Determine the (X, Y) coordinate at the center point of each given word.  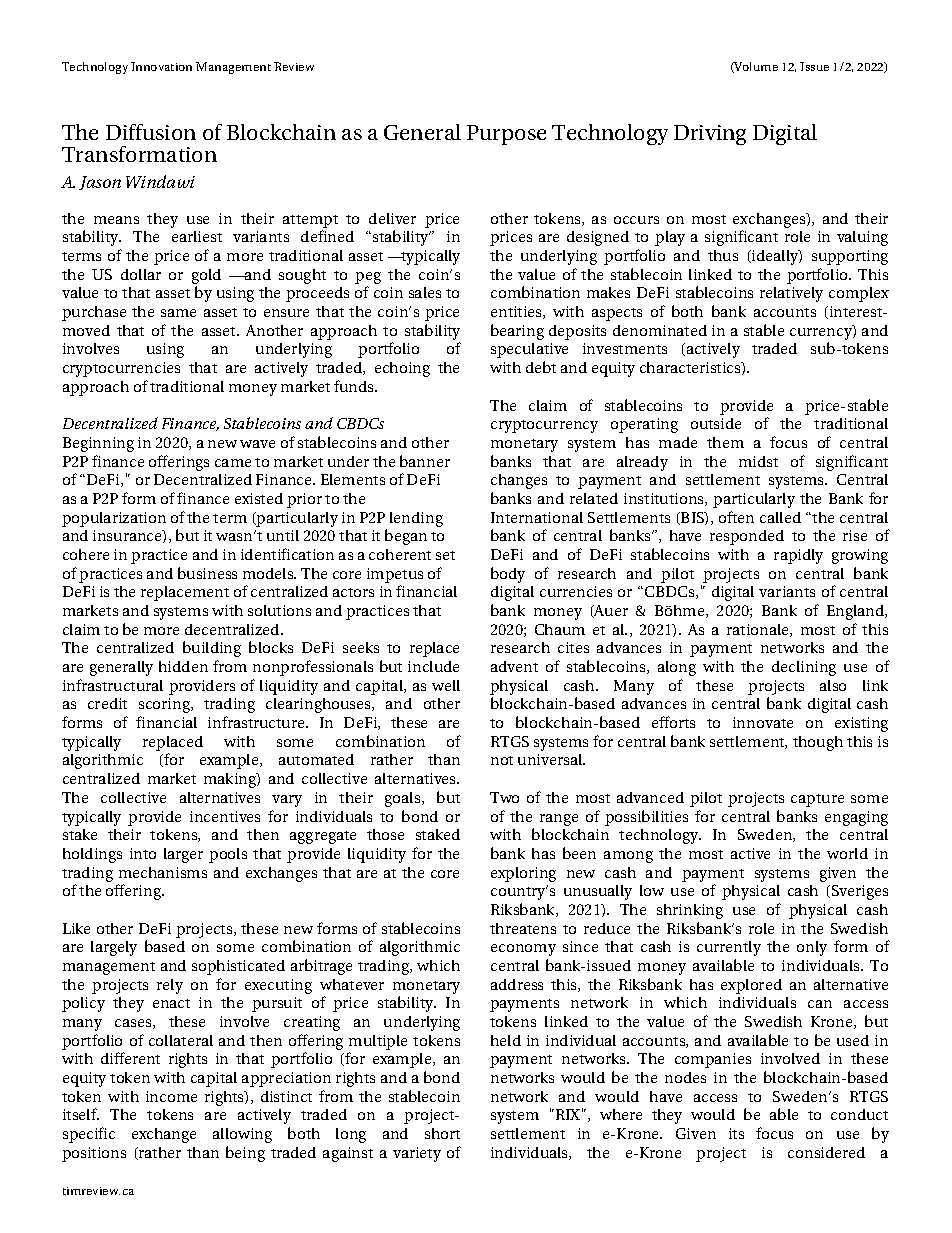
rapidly (798, 556)
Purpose (506, 135)
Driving (710, 135)
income (171, 1096)
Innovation (161, 66)
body (508, 575)
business (207, 573)
